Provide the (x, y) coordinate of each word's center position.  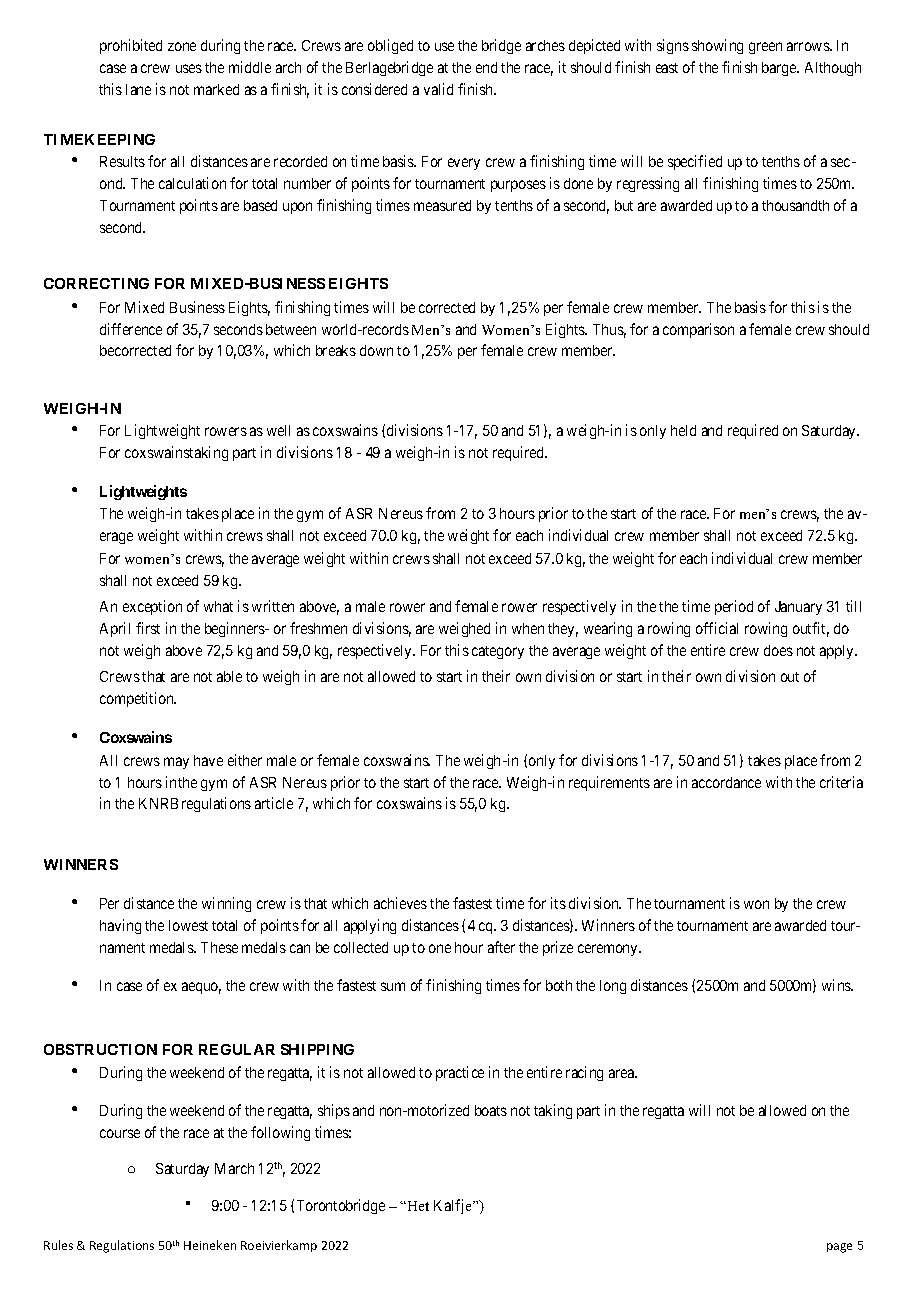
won (756, 904)
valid (438, 89)
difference (131, 329)
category (498, 652)
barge (780, 69)
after (501, 947)
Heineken (210, 1245)
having (120, 926)
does (778, 650)
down (376, 350)
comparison (698, 330)
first (148, 628)
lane (138, 89)
